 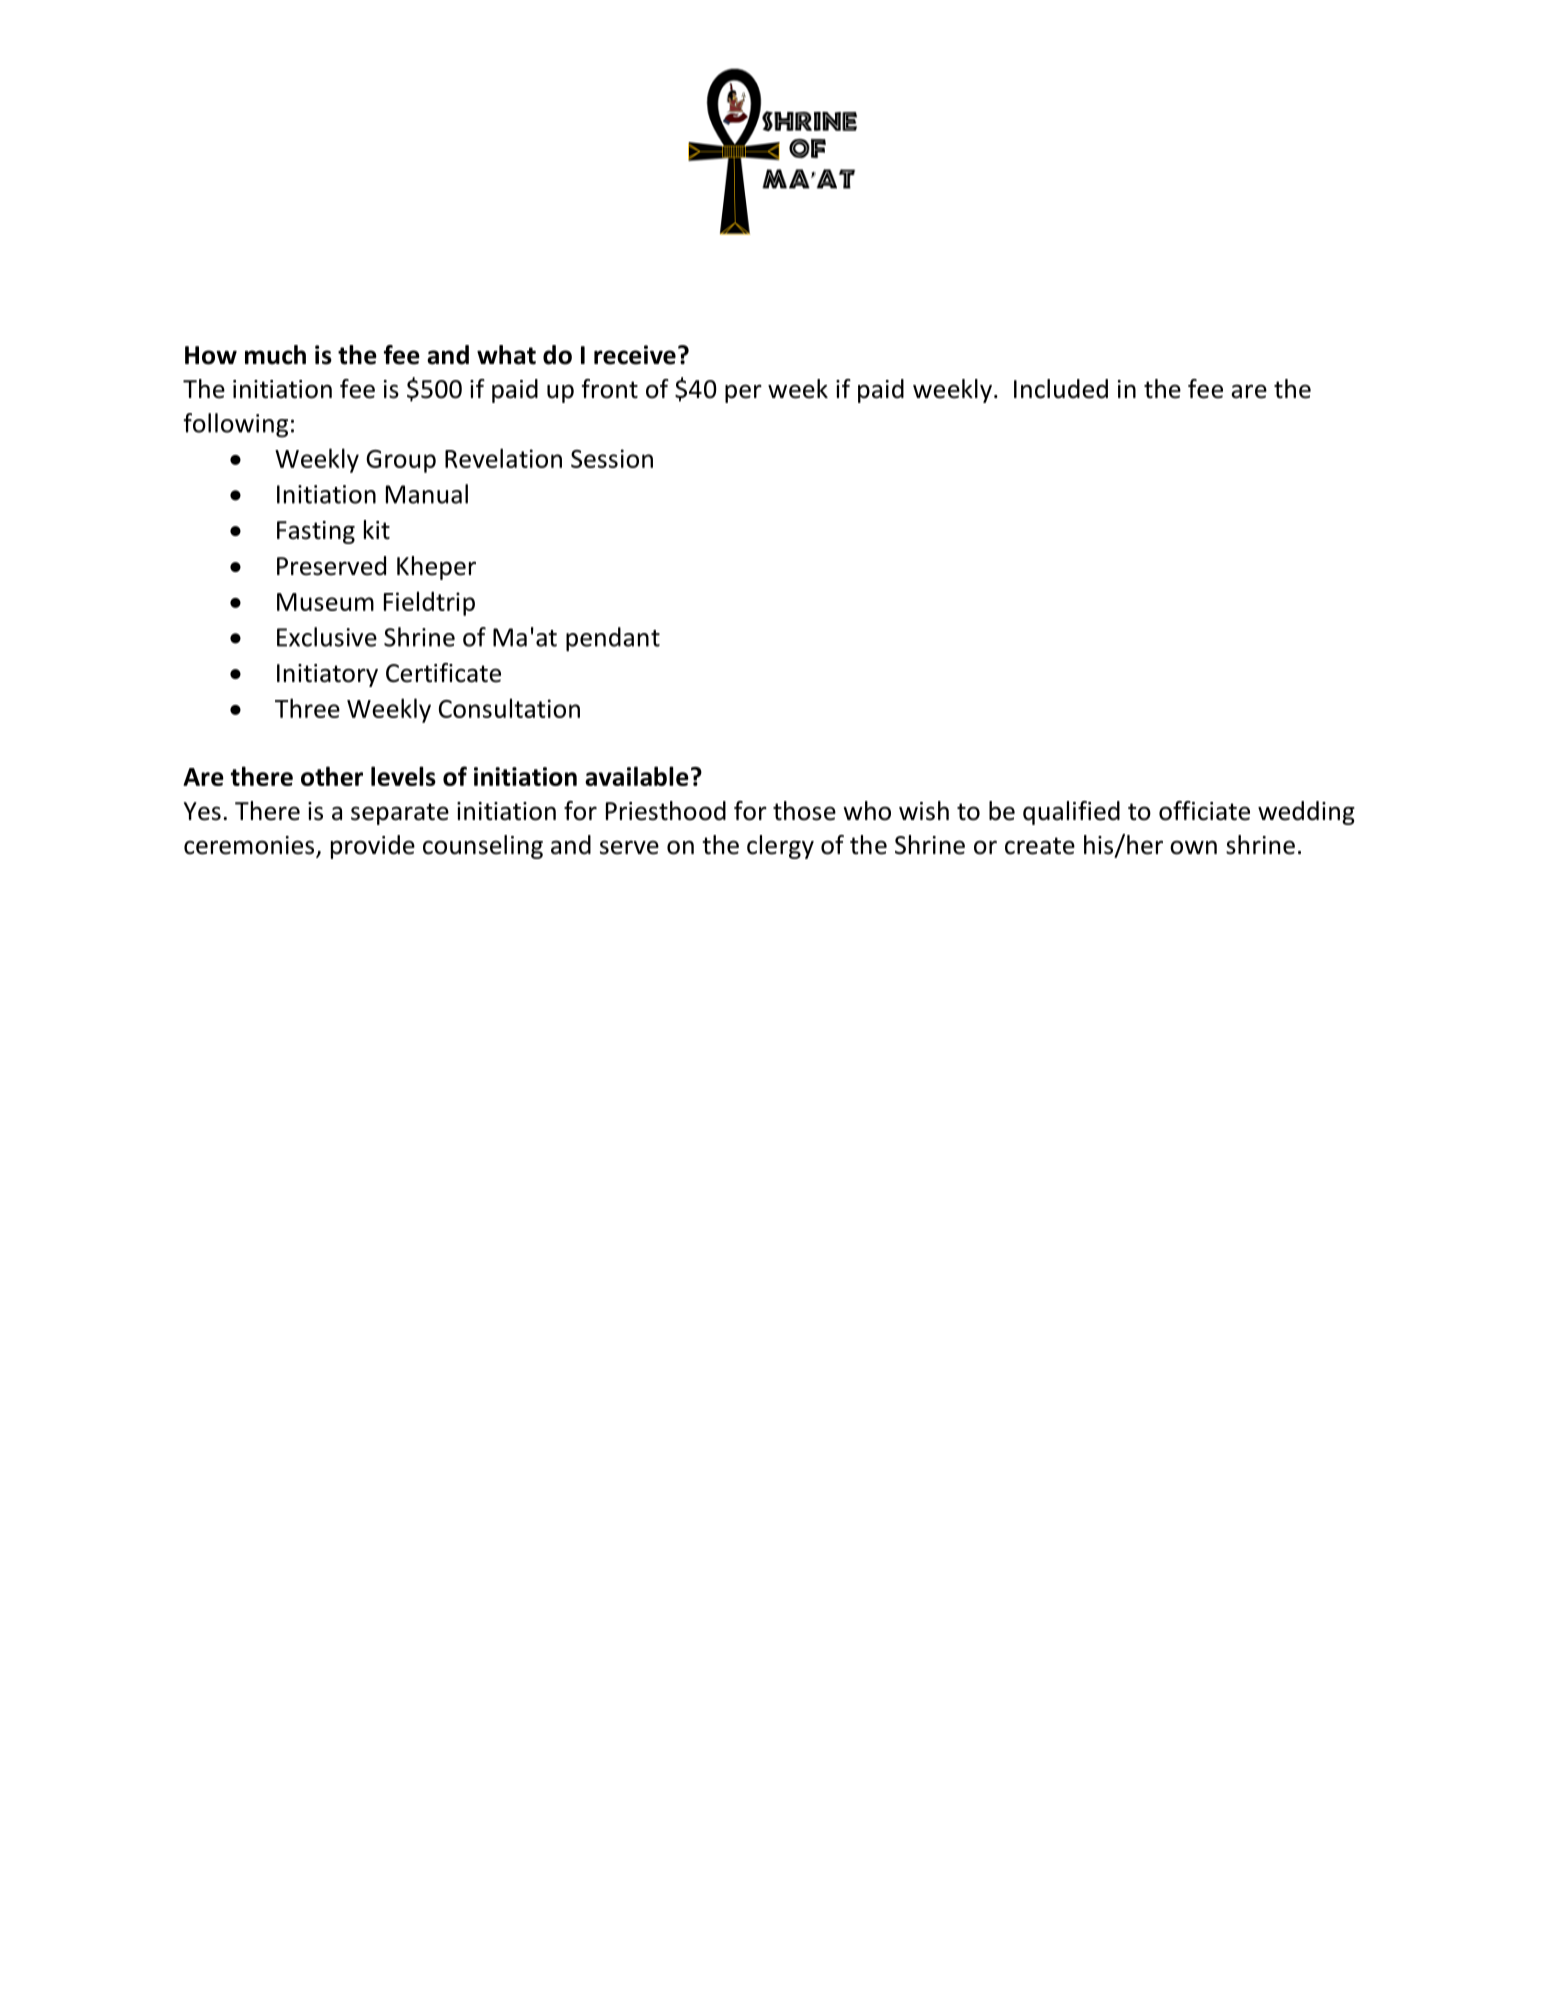 What do you see at coordinates (613, 639) in the screenshot?
I see `pendant` at bounding box center [613, 639].
